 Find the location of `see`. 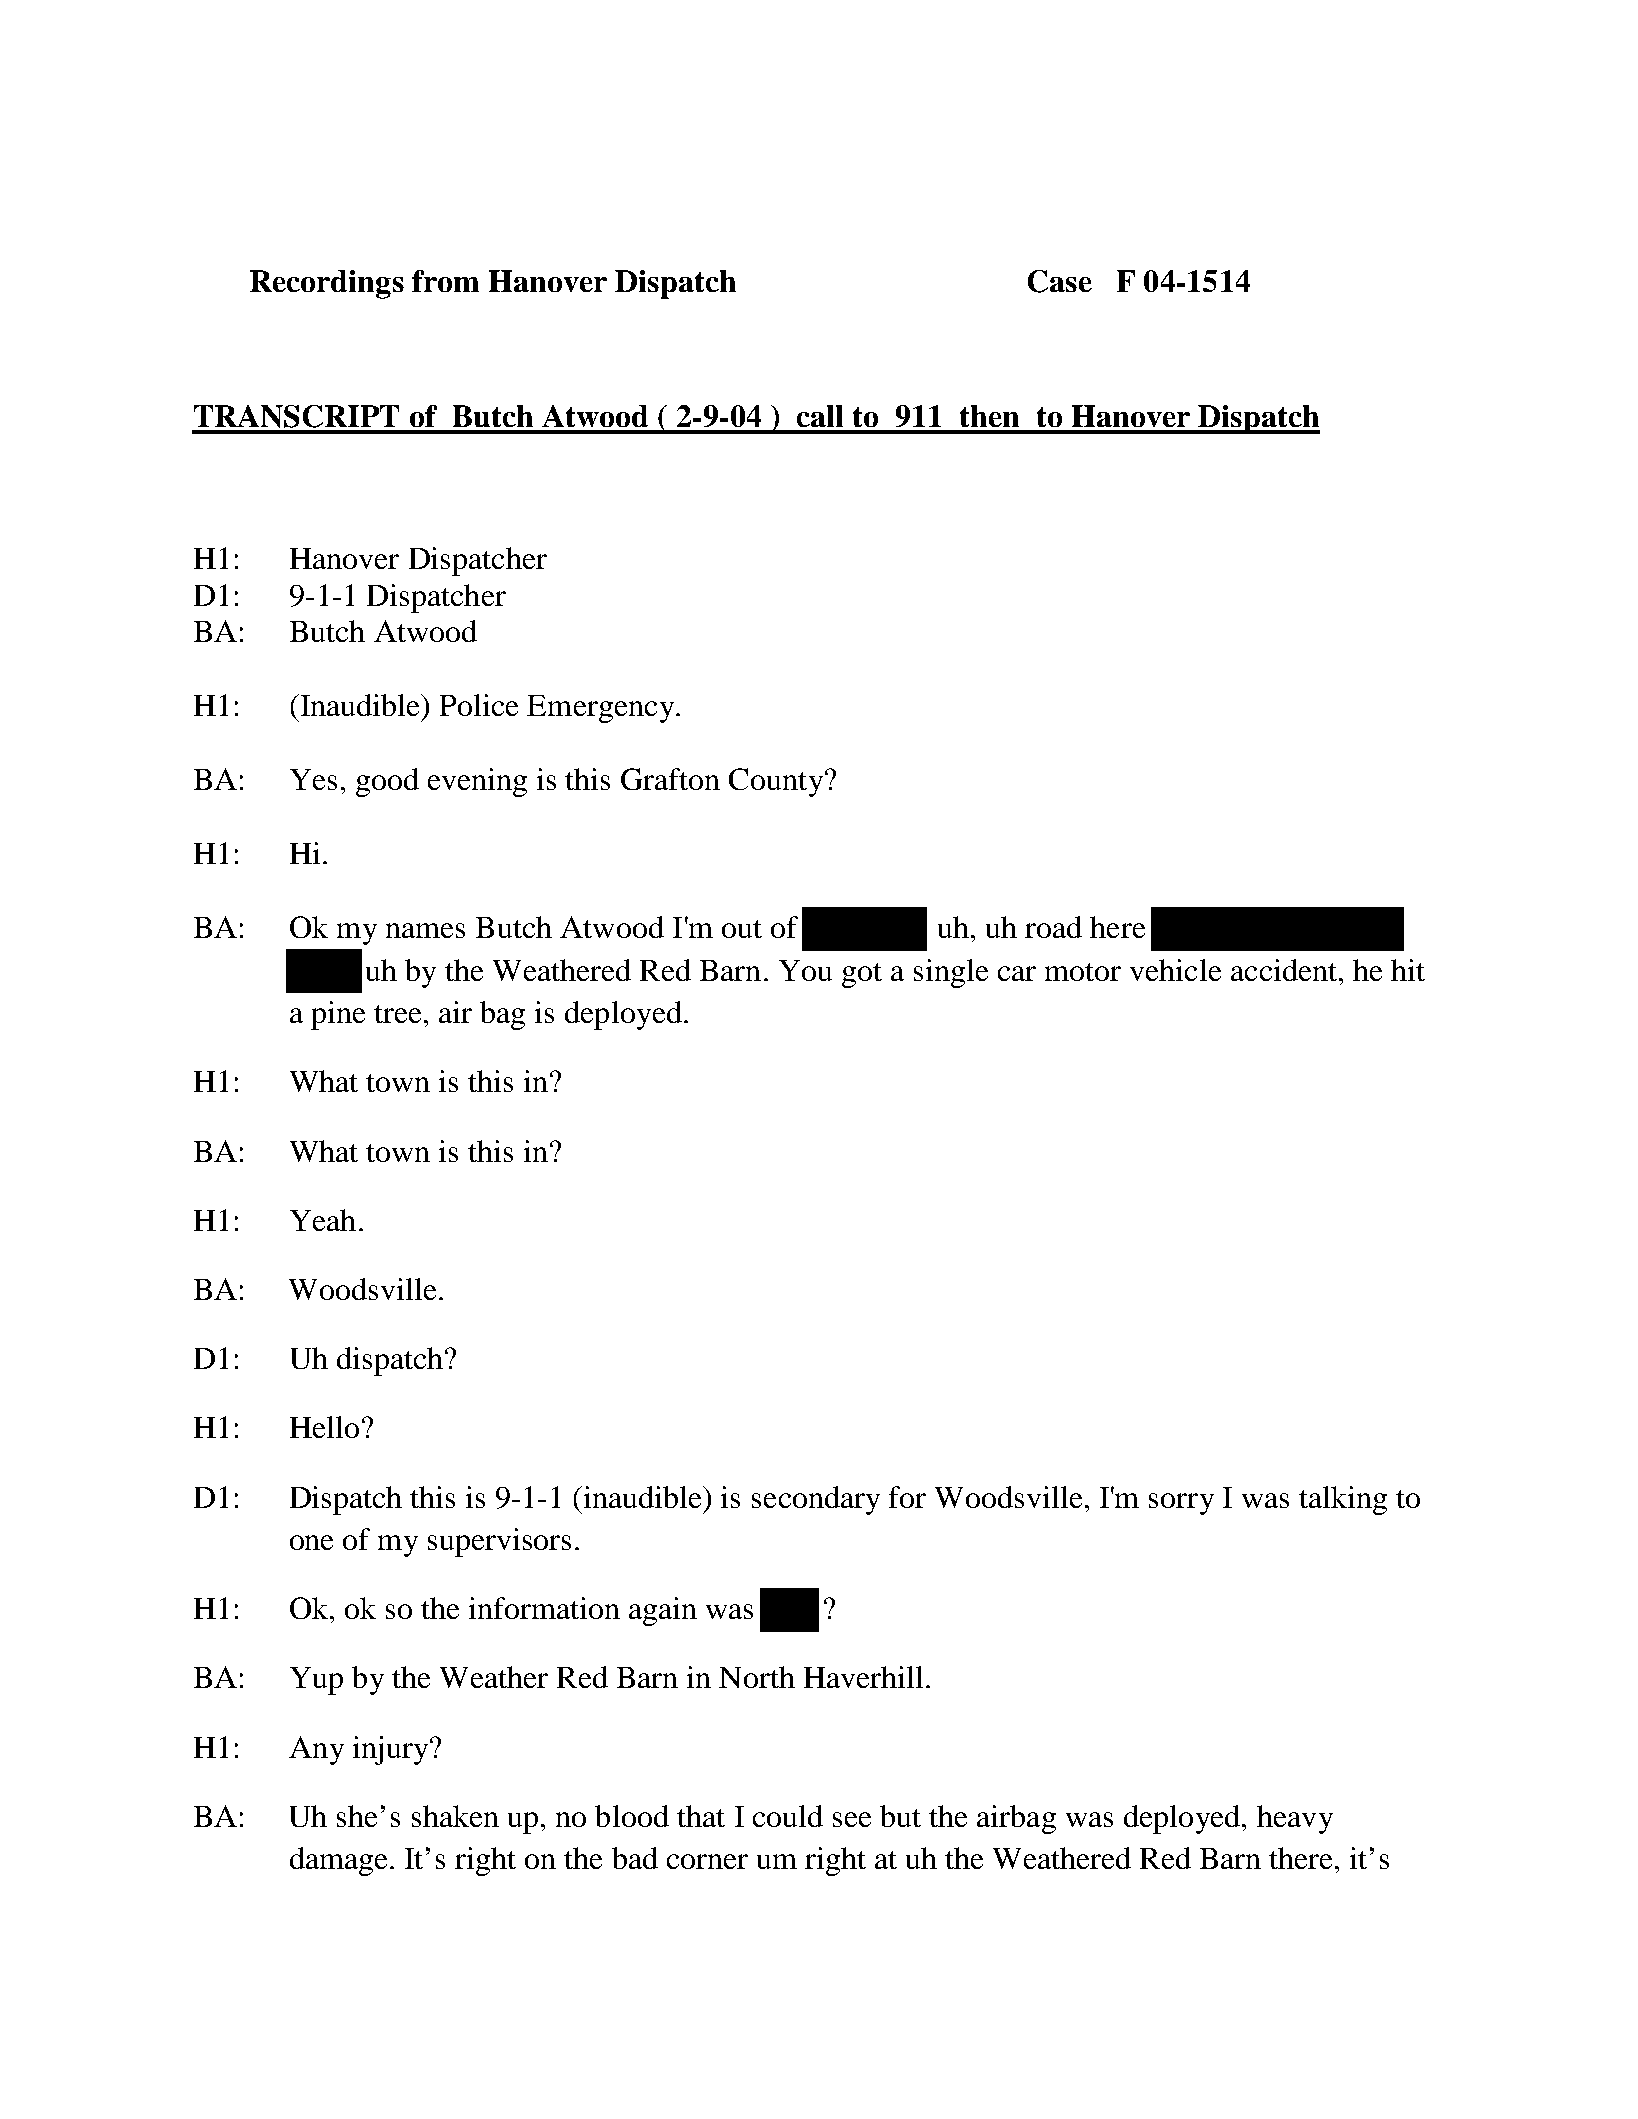

see is located at coordinates (852, 1819).
